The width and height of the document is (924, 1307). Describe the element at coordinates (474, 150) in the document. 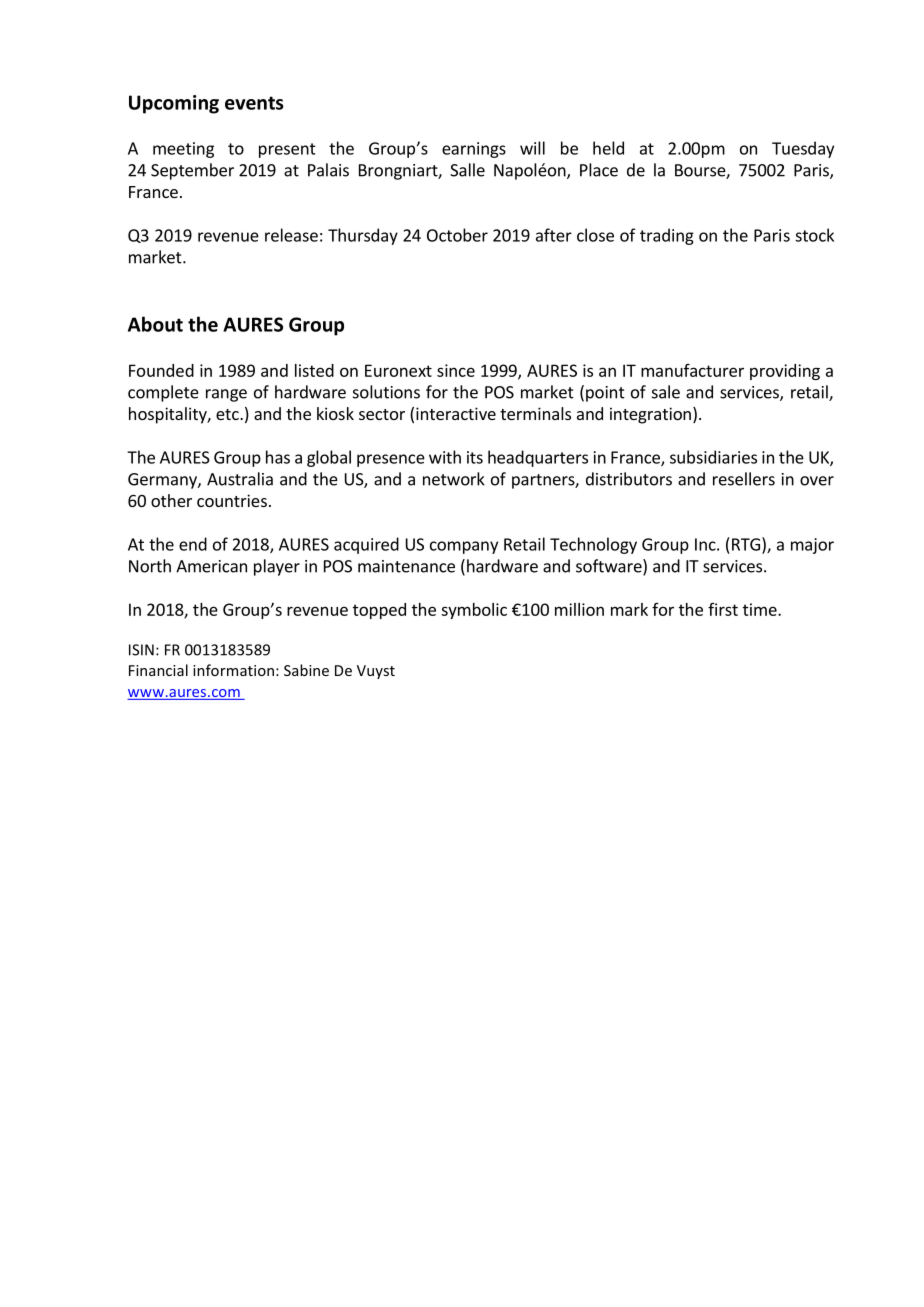

I see `earnings` at that location.
